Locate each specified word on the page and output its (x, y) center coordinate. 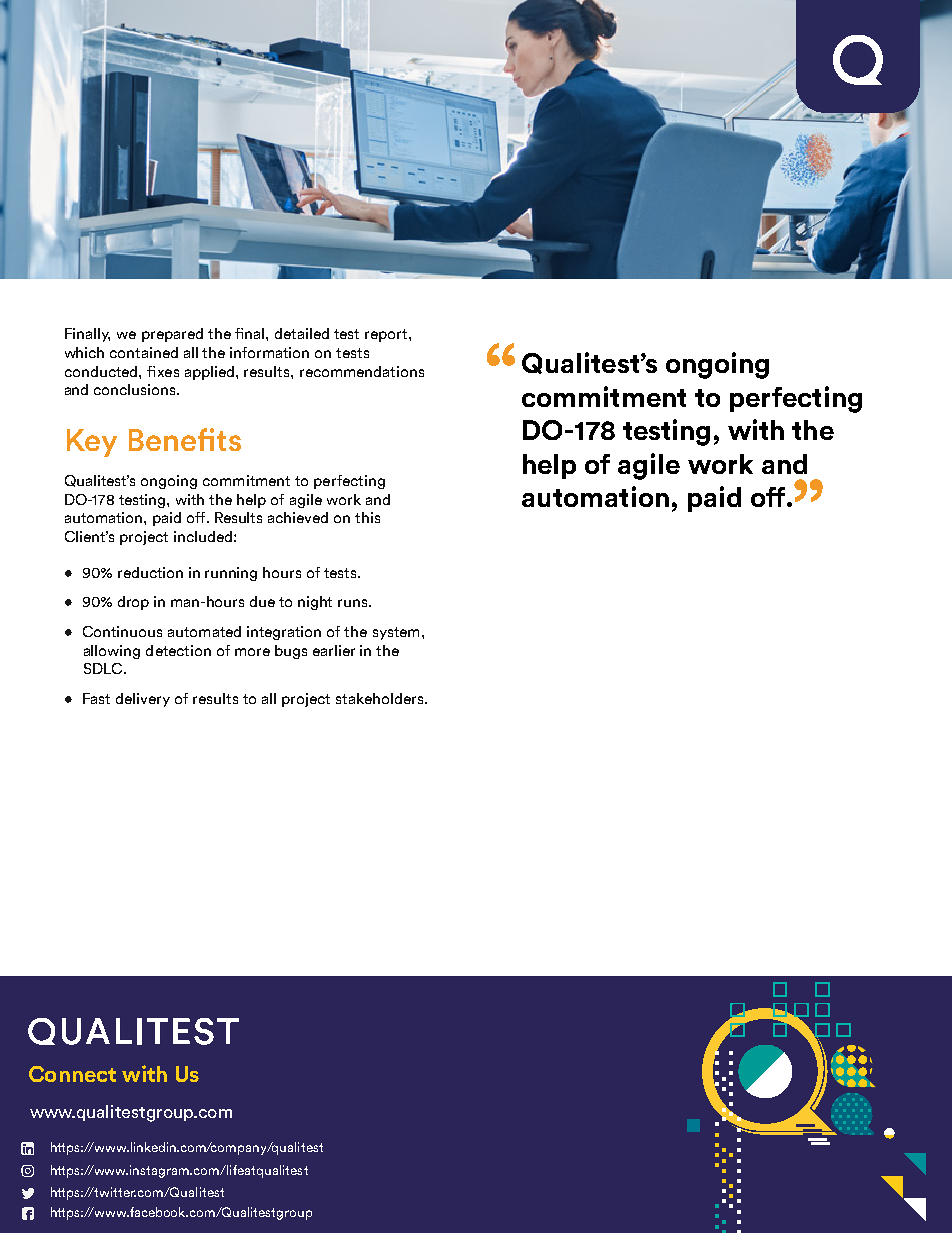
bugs (291, 652)
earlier (334, 650)
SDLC (104, 668)
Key (92, 443)
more (252, 652)
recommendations (362, 371)
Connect (72, 1074)
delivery (143, 700)
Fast (96, 698)
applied (211, 373)
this (367, 517)
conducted (102, 371)
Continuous (122, 631)
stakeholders (381, 698)
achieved (298, 517)
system (396, 633)
